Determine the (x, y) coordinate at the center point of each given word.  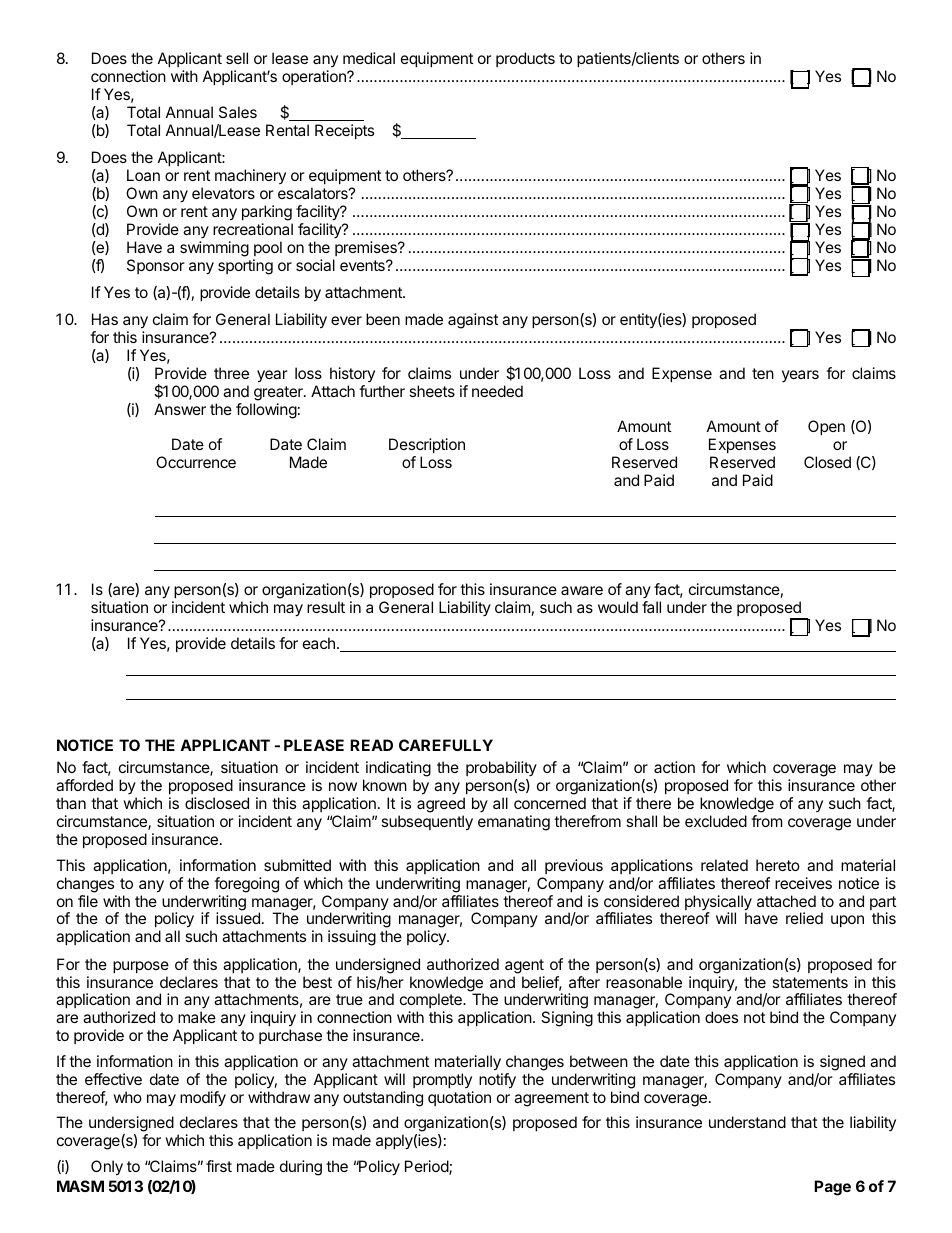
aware (582, 590)
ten (763, 373)
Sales (238, 112)
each (319, 643)
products (525, 59)
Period (427, 1167)
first (219, 1166)
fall (651, 607)
